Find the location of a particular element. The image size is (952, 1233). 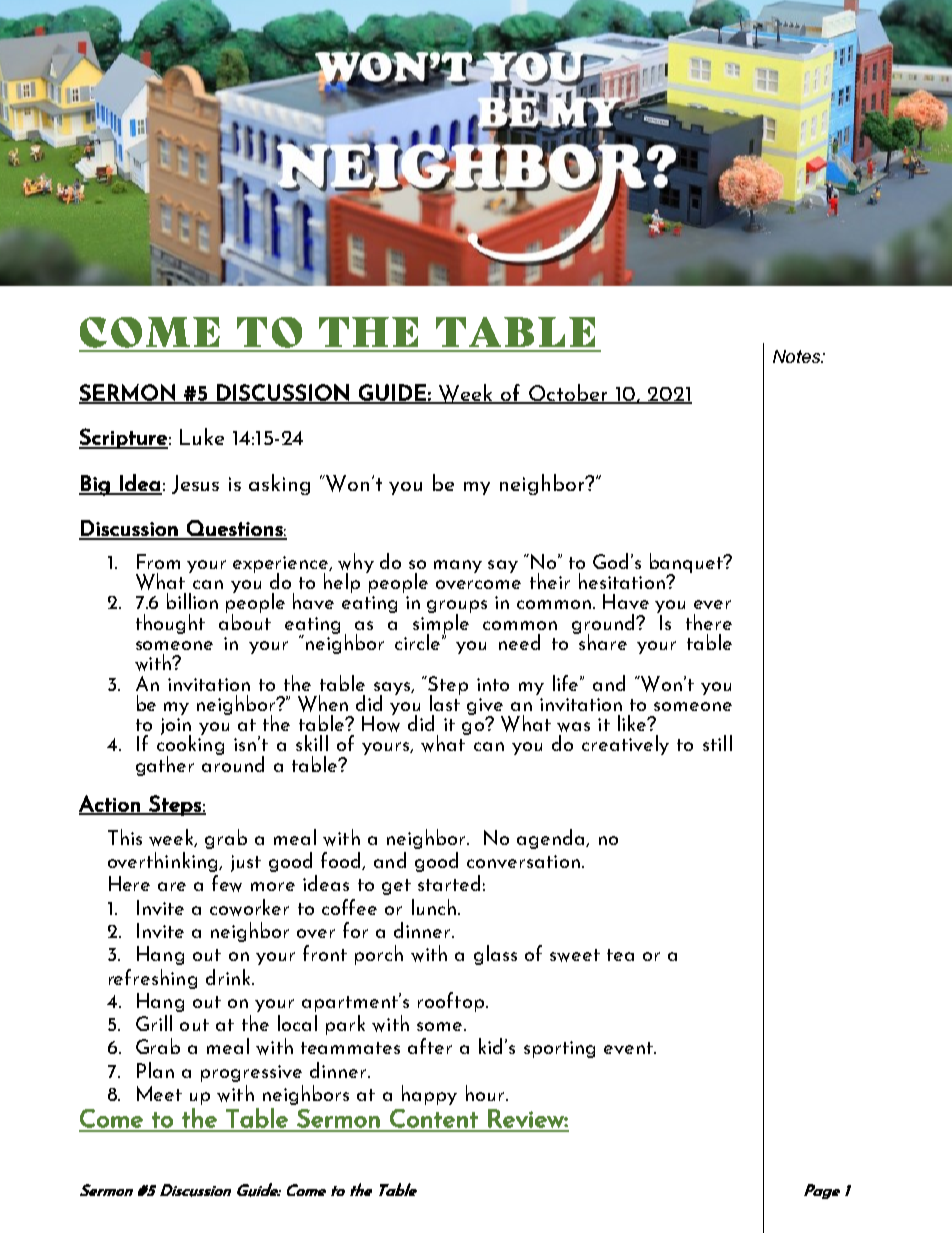

Luke is located at coordinates (202, 436).
